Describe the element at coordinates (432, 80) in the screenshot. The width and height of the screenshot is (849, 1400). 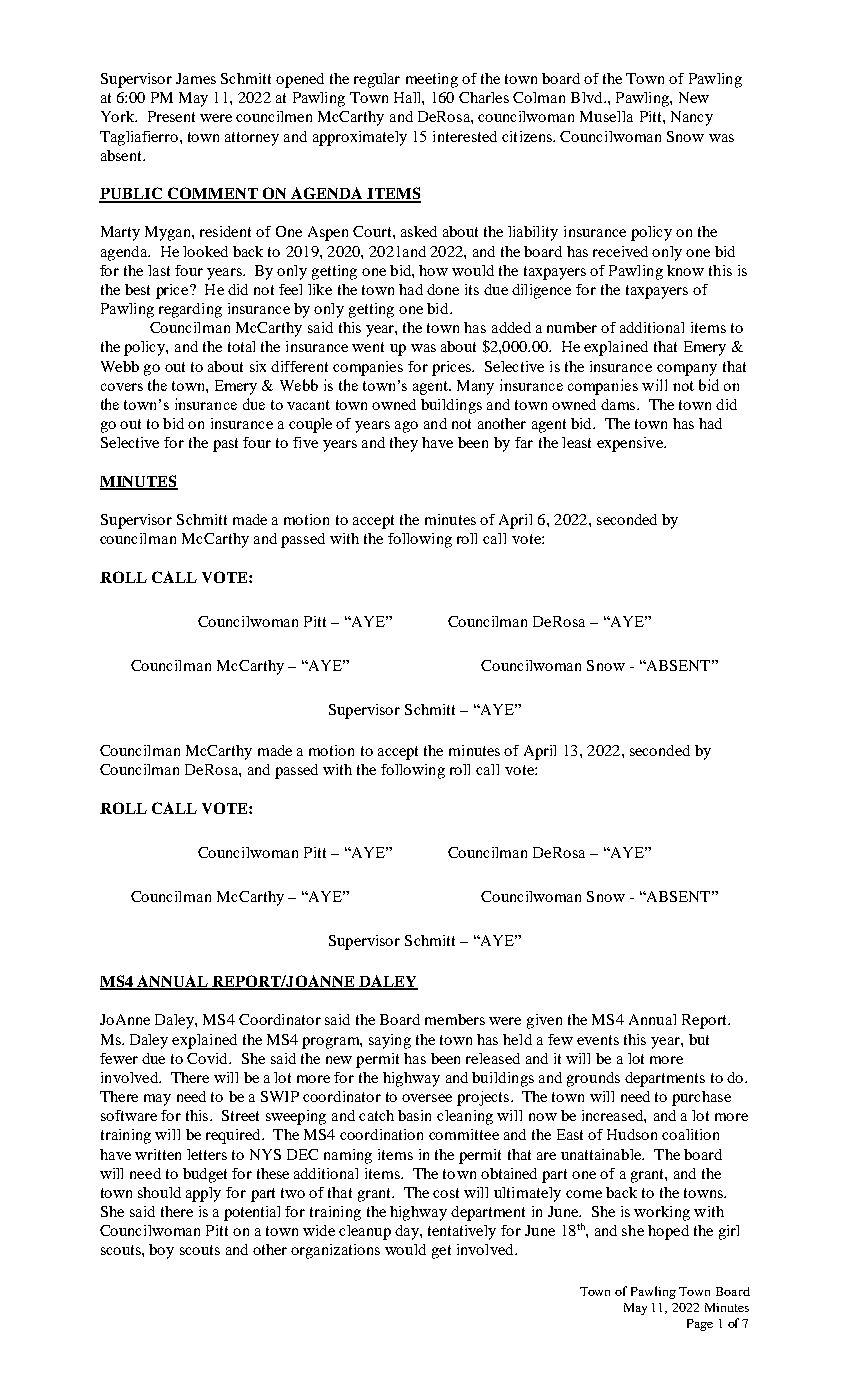
I see `meeting` at that location.
